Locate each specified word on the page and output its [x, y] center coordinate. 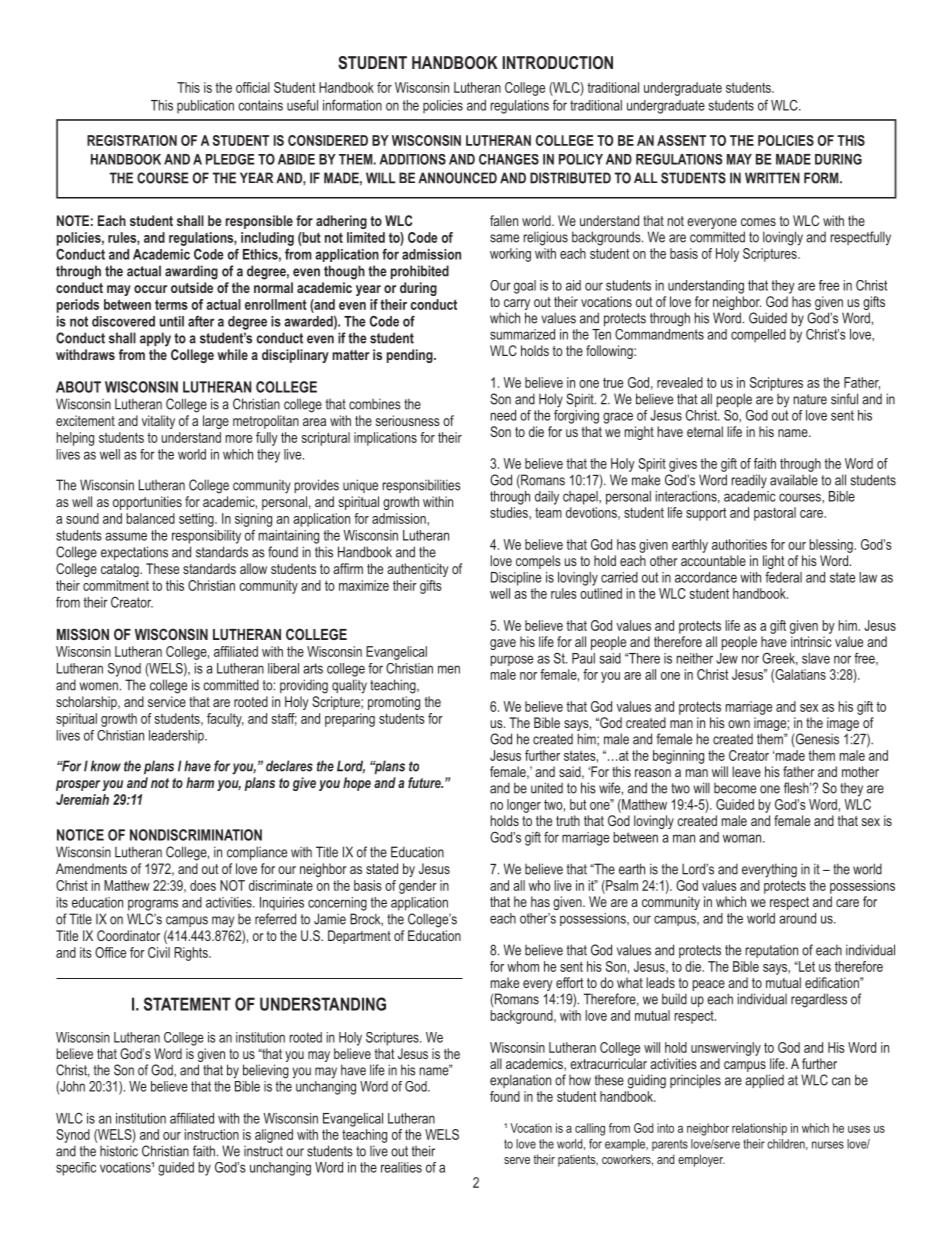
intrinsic [811, 641]
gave [503, 644]
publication [205, 107]
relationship [759, 1129]
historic [119, 1151]
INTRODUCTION [557, 62]
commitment [116, 585]
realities [401, 1167]
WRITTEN [772, 178]
